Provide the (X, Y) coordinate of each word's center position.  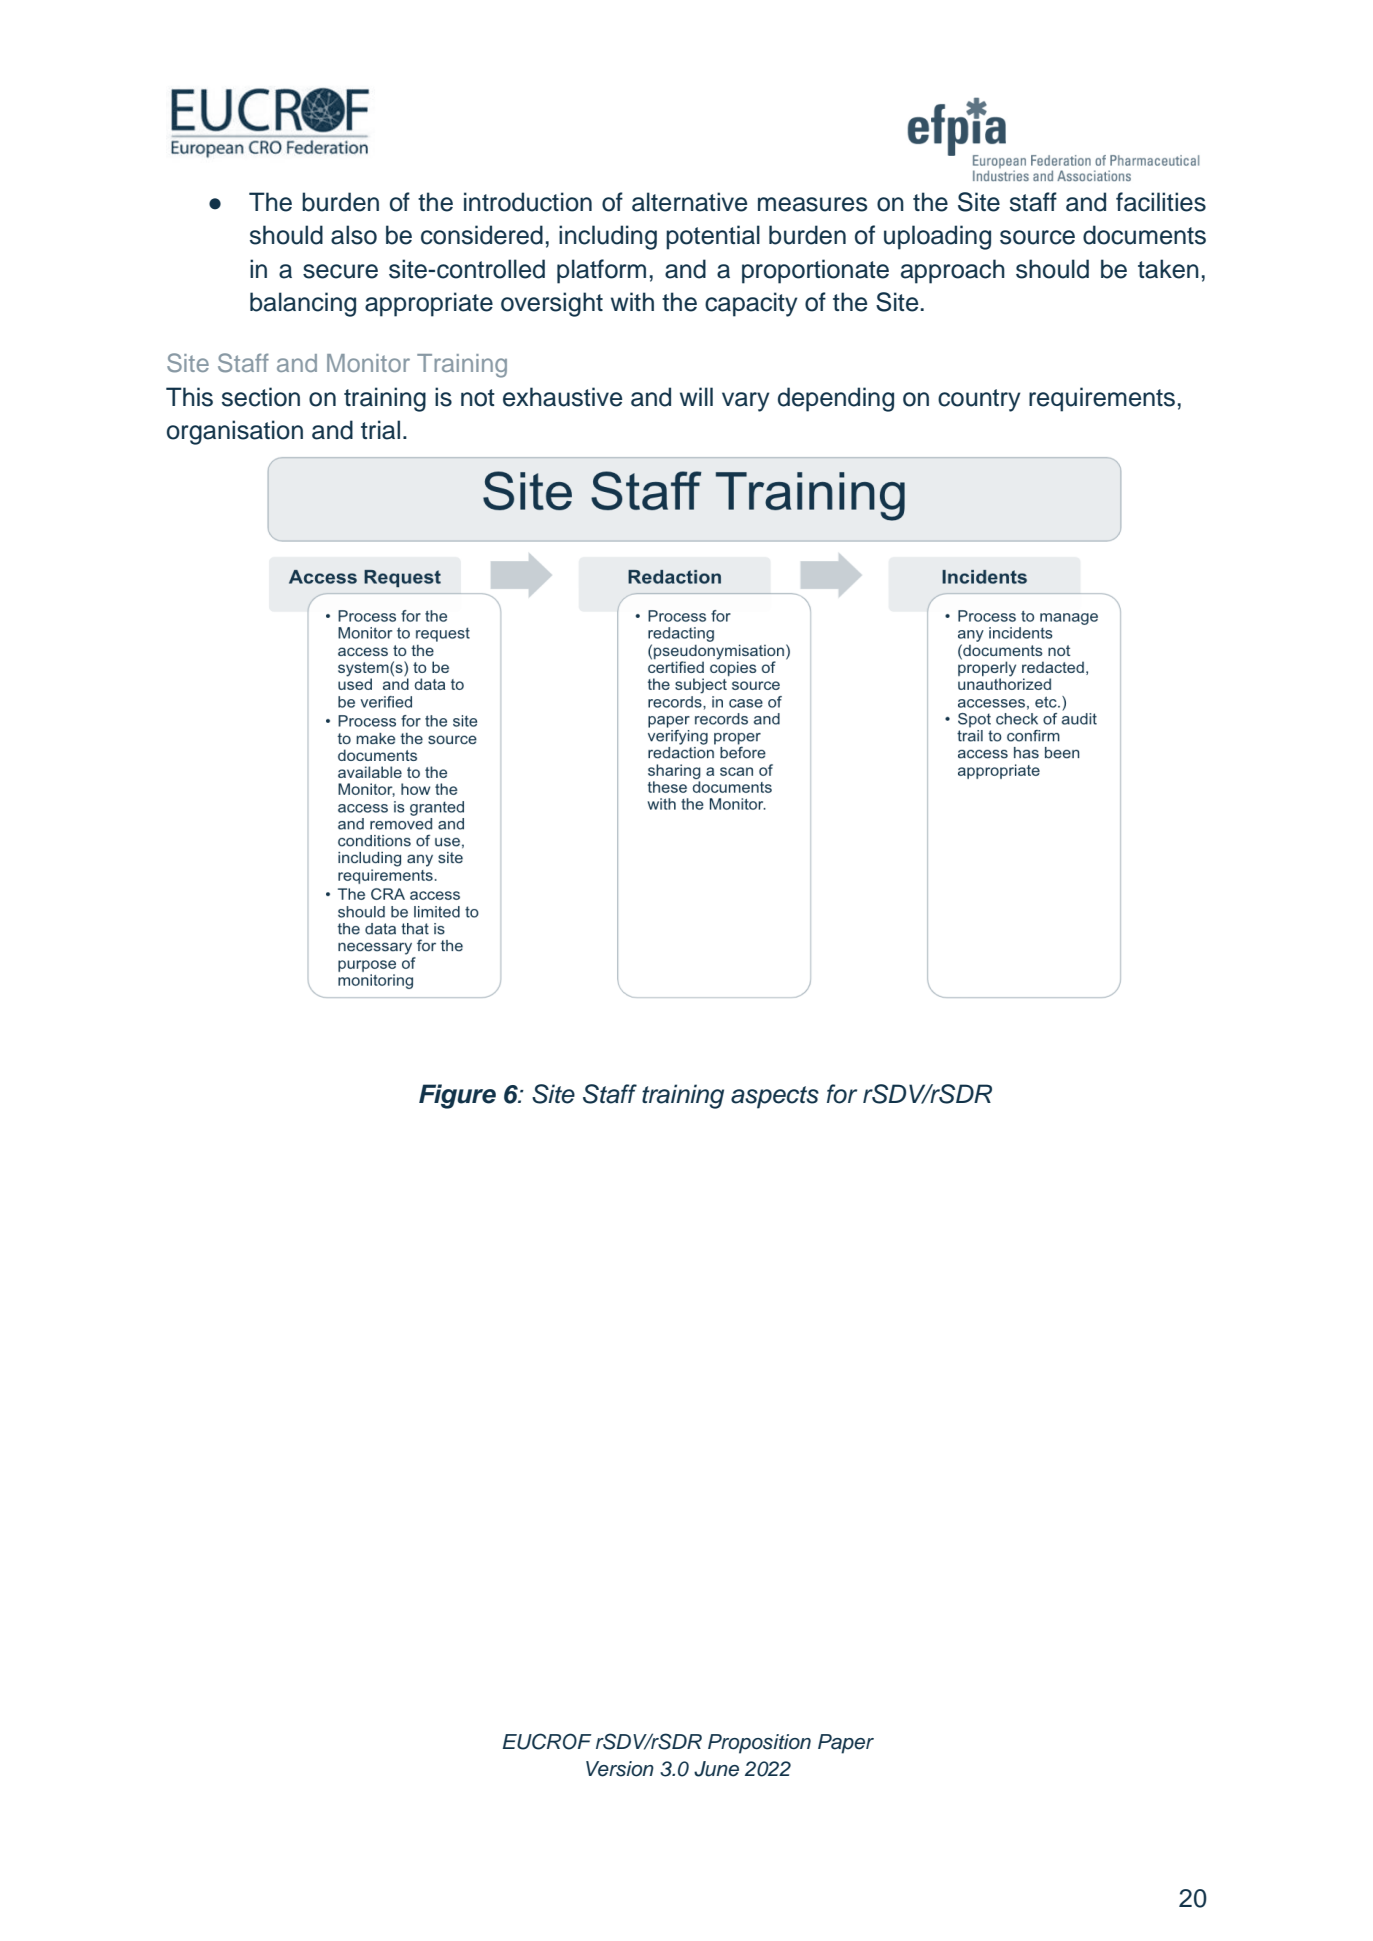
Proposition (759, 1744)
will (696, 396)
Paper (846, 1744)
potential (713, 237)
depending (836, 399)
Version (620, 1769)
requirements (1102, 399)
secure (340, 271)
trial (380, 430)
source (1037, 237)
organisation (235, 432)
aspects (775, 1097)
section (261, 397)
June (716, 1769)
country (979, 400)
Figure (457, 1096)
